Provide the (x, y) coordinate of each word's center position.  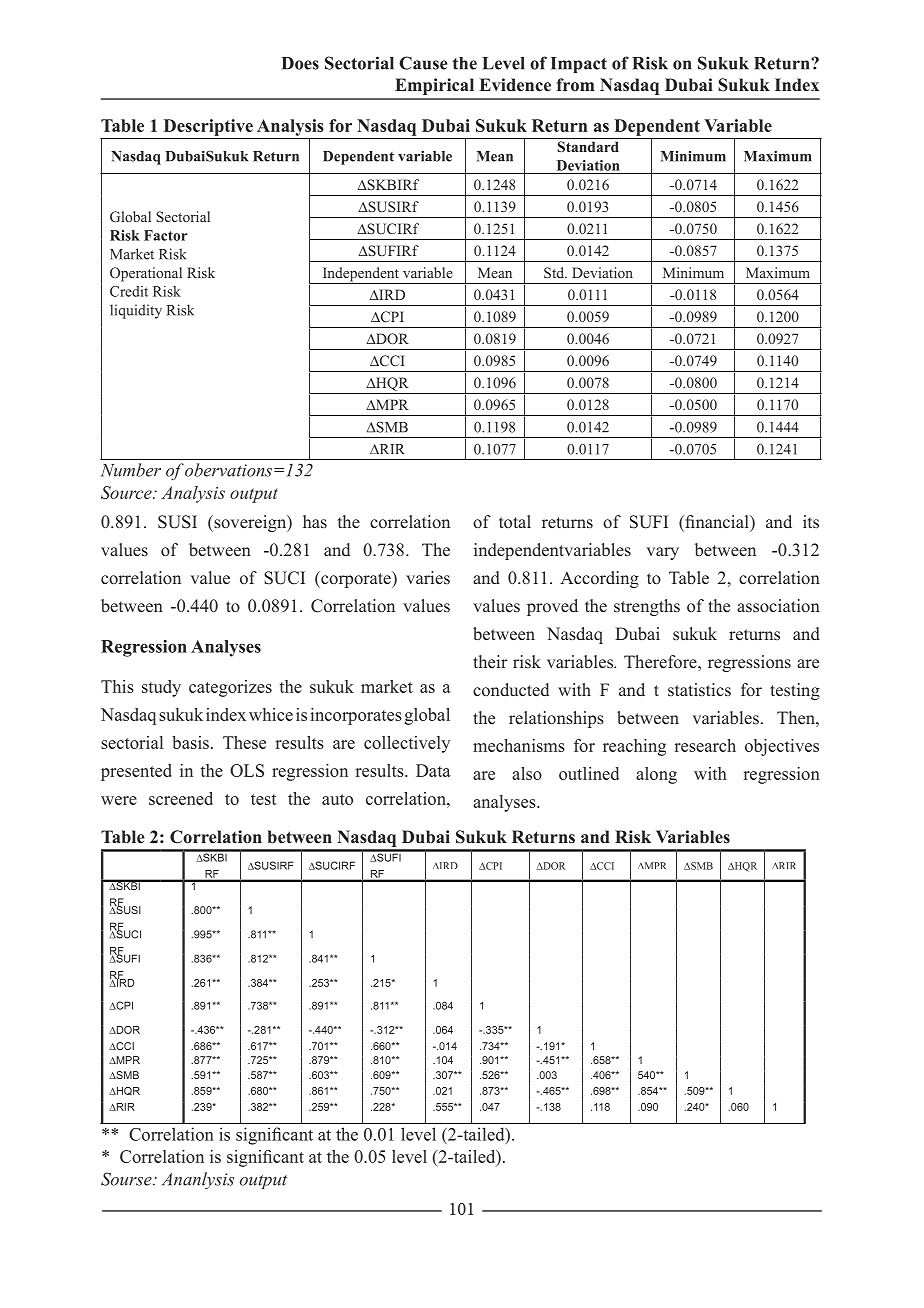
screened (181, 798)
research (705, 745)
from (575, 84)
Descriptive (208, 127)
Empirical (434, 86)
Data (433, 770)
